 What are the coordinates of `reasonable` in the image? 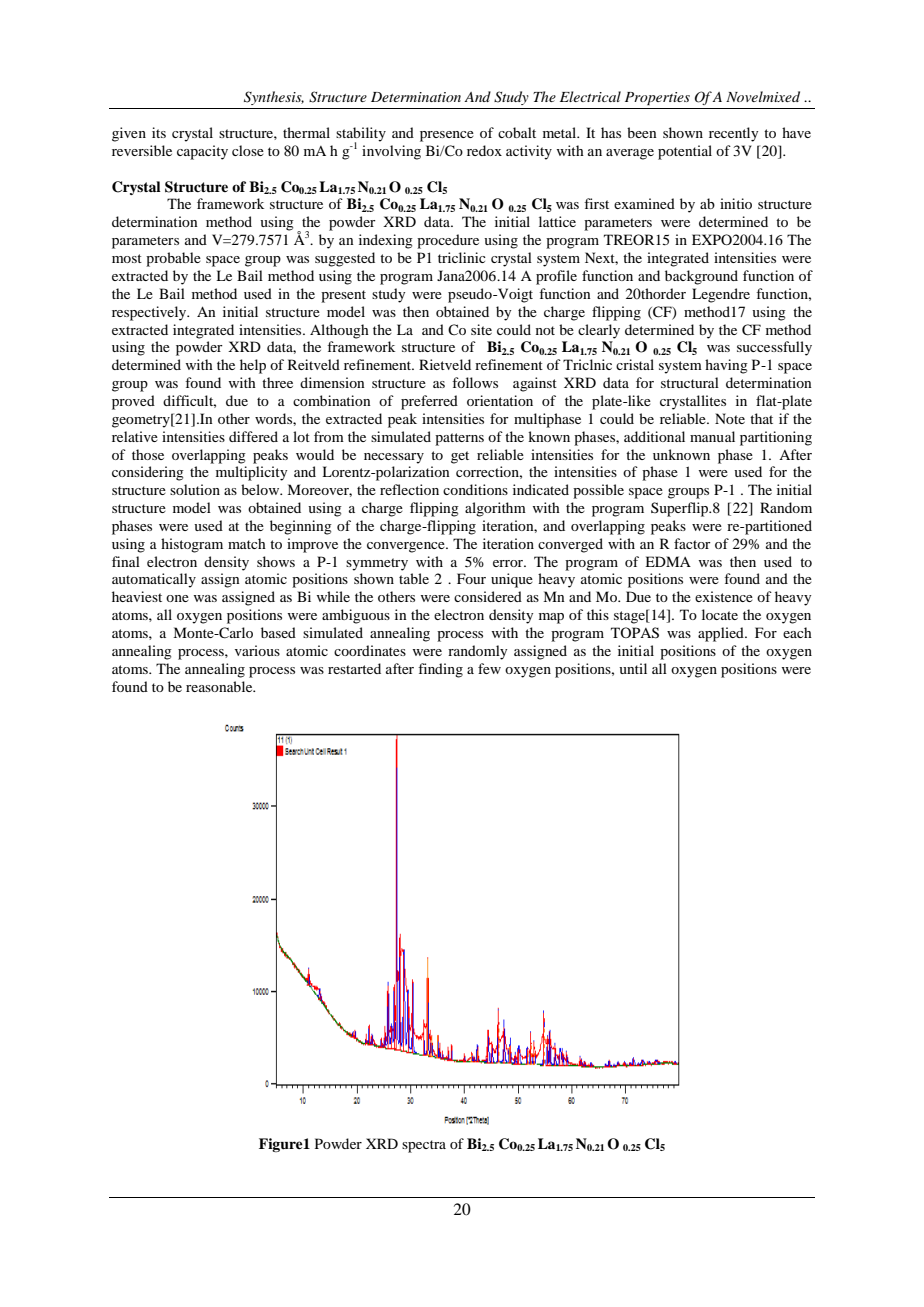 It's located at (220, 686).
